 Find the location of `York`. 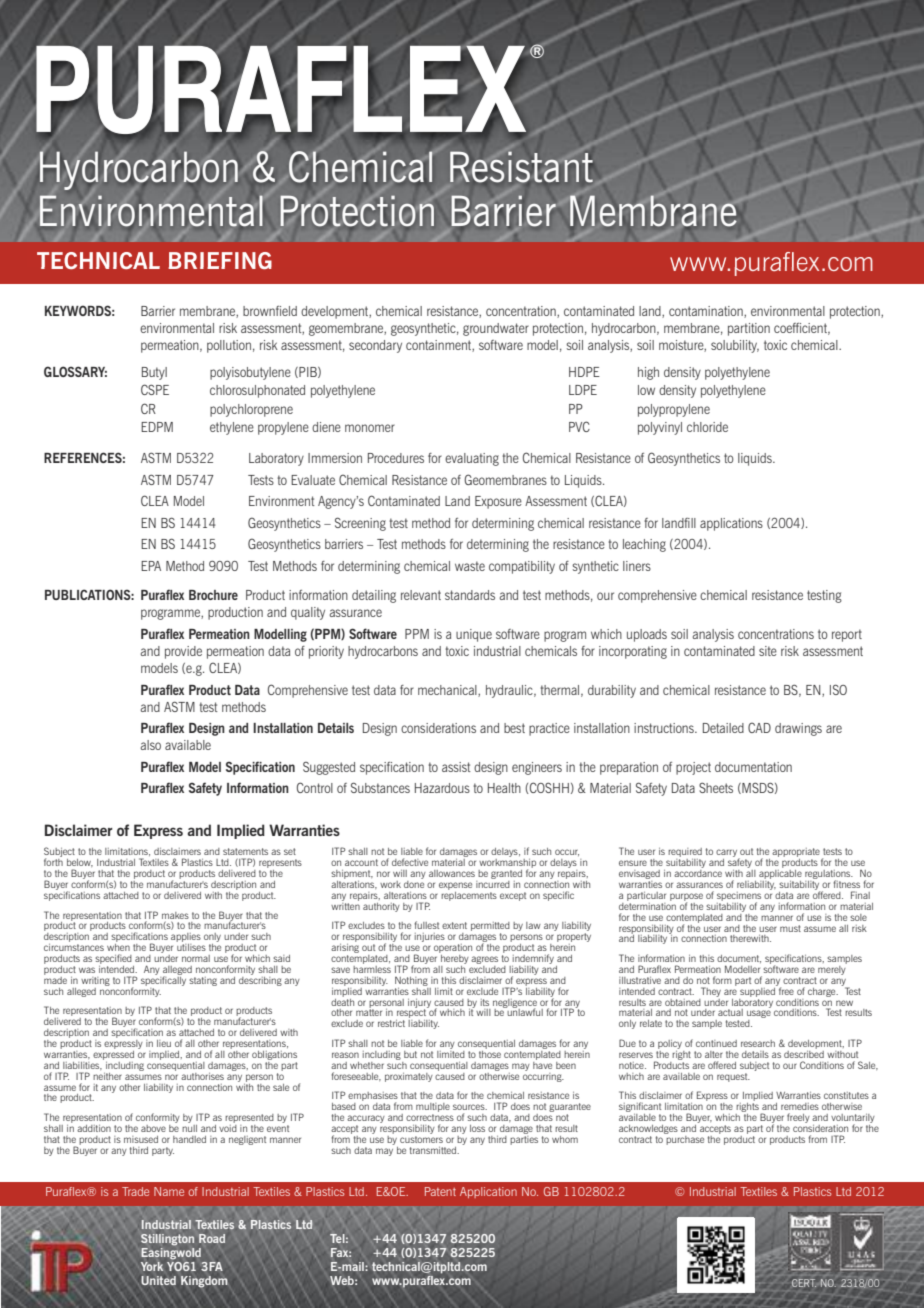

York is located at coordinates (152, 1266).
